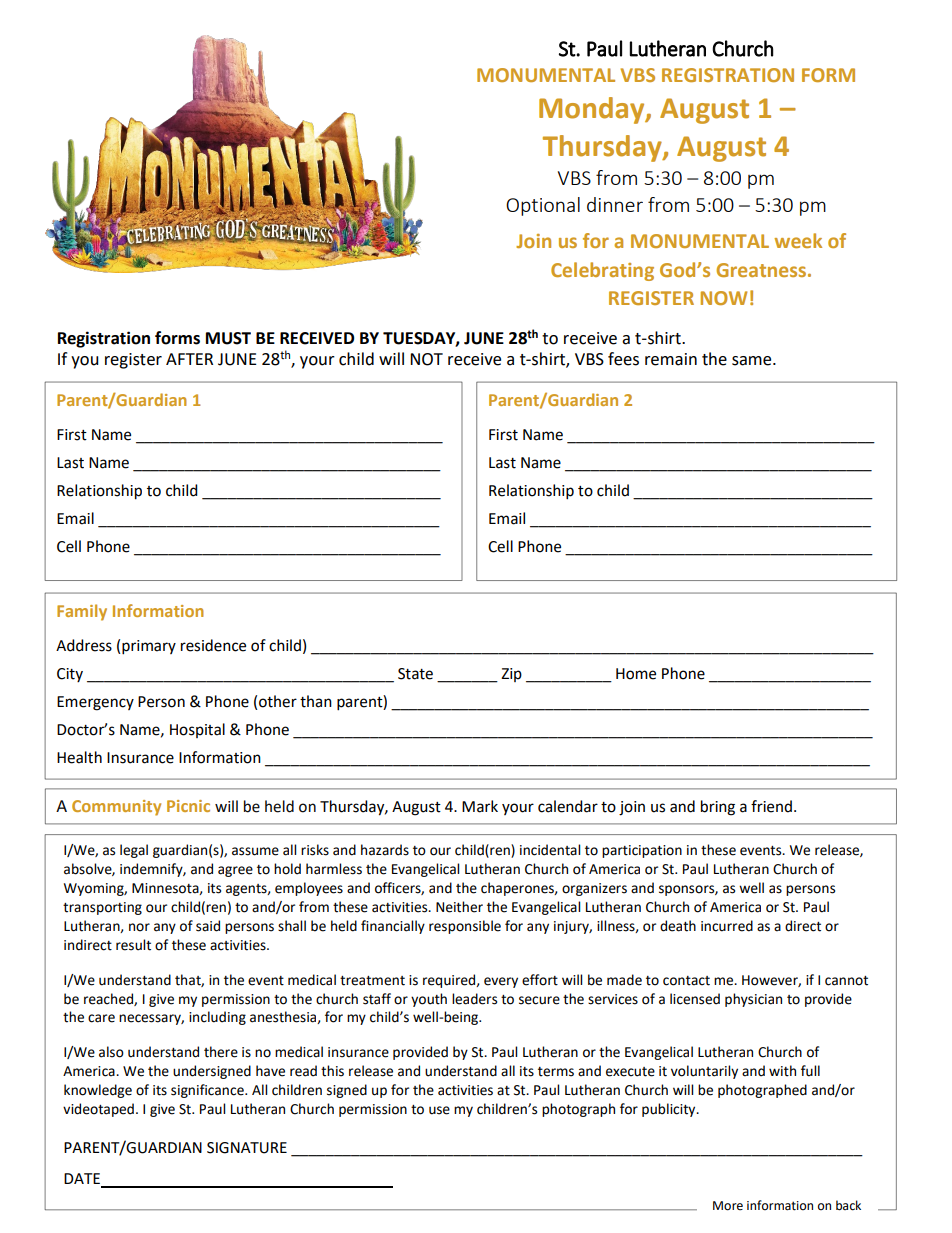  Describe the element at coordinates (543, 206) in the page. I see `Optional` at that location.
